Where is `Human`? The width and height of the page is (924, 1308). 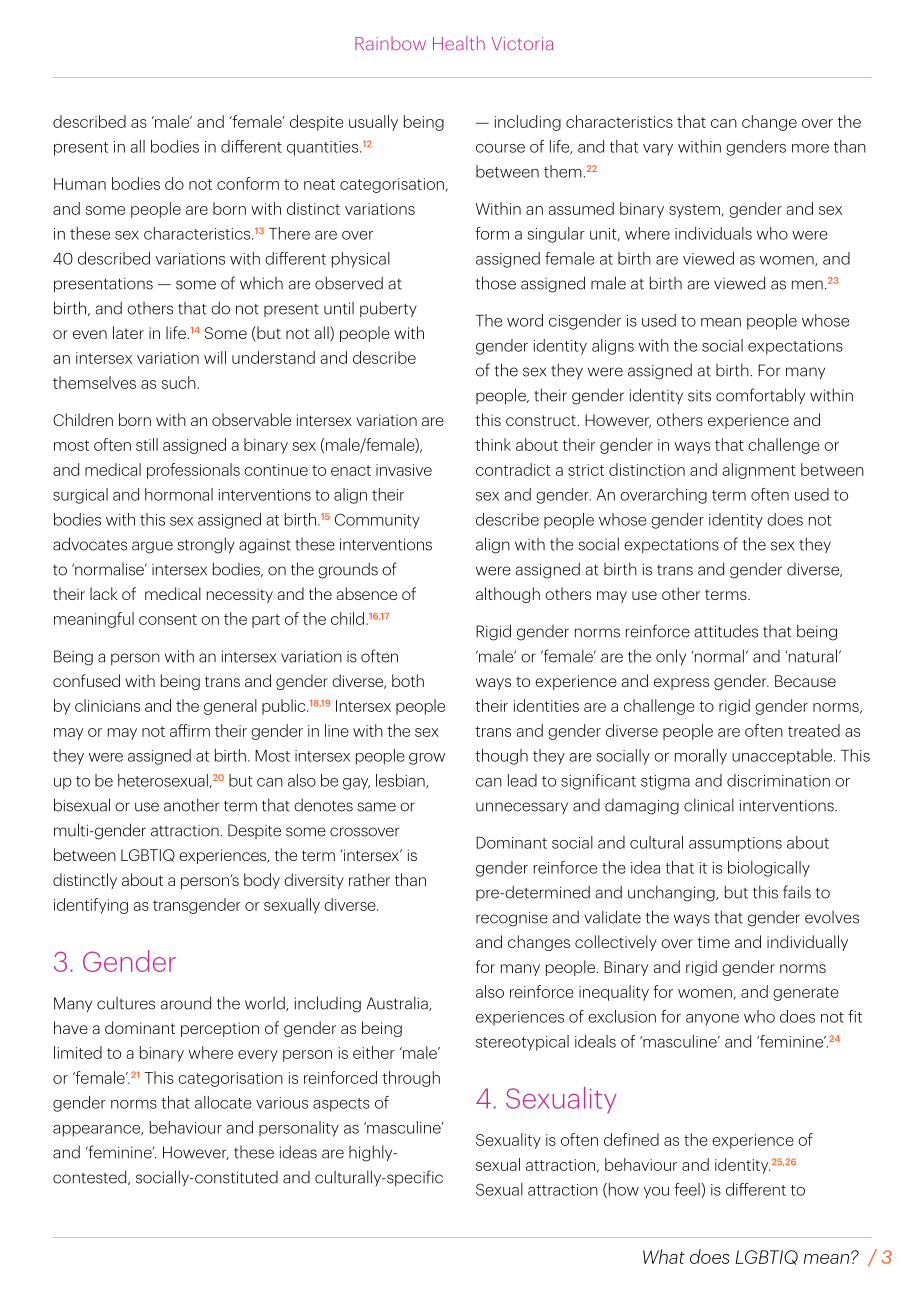
Human is located at coordinates (80, 184).
